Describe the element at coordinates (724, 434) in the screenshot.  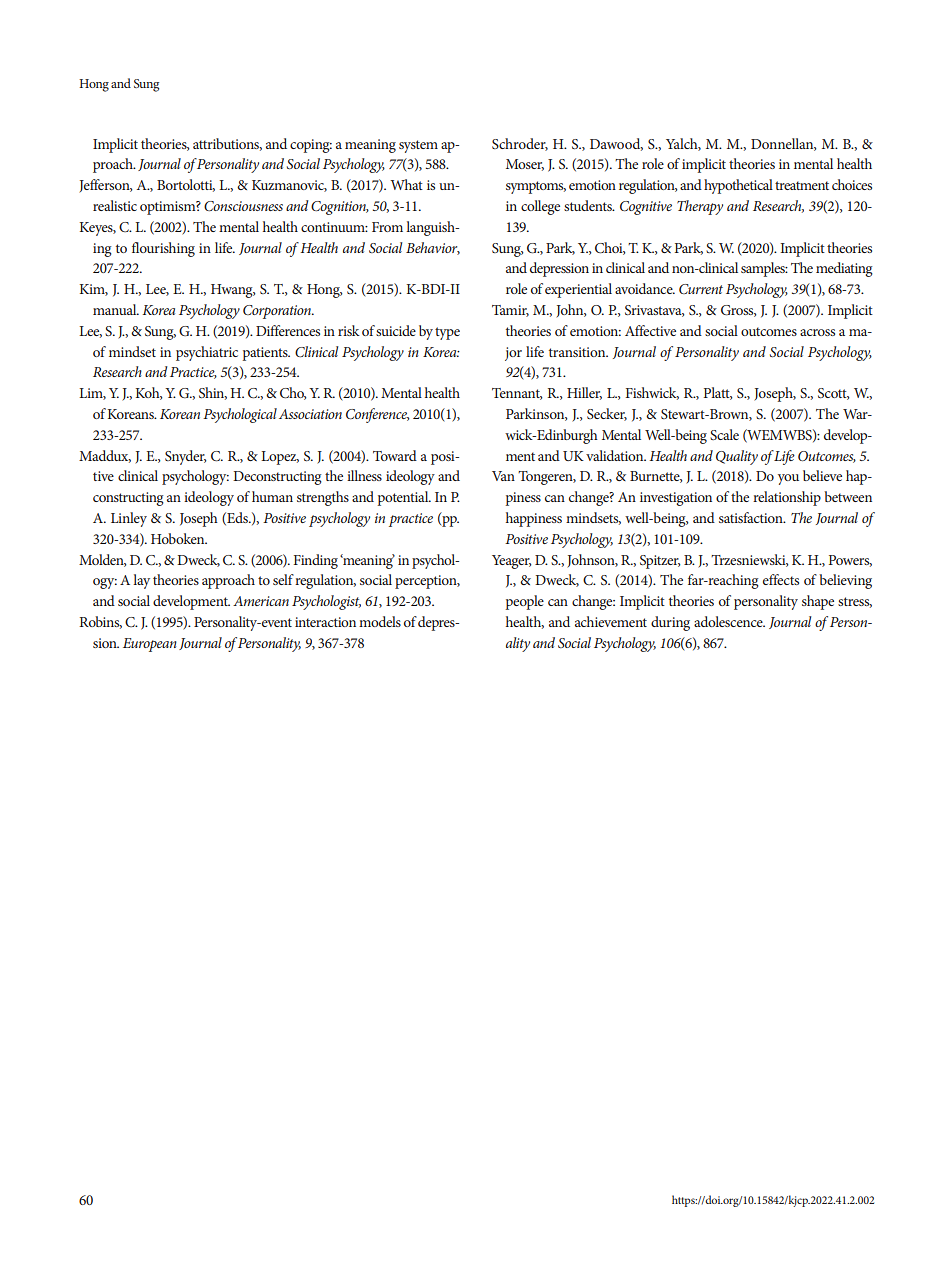
I see `Scale` at that location.
